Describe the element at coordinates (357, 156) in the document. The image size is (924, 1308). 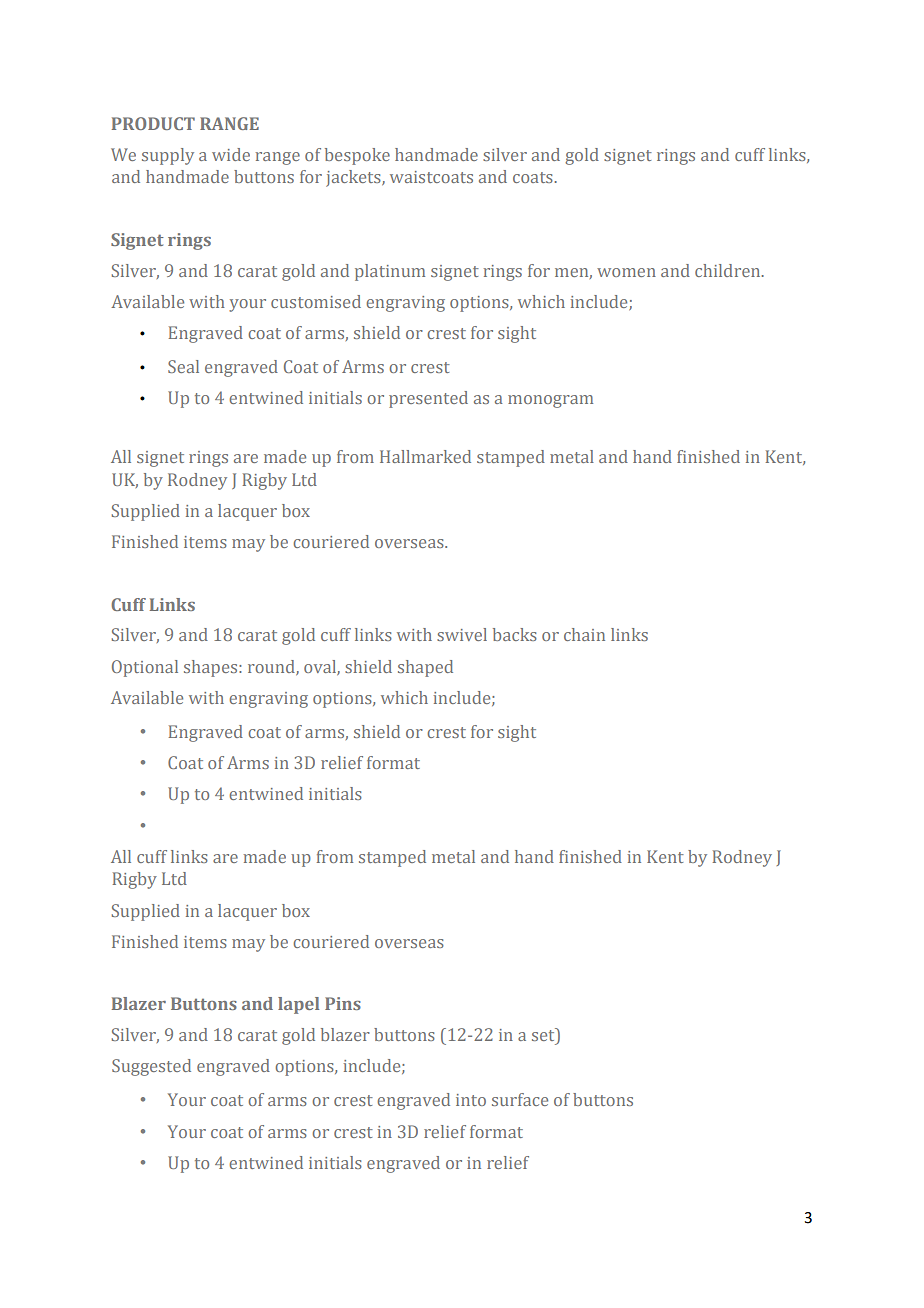
I see `bespoke` at that location.
